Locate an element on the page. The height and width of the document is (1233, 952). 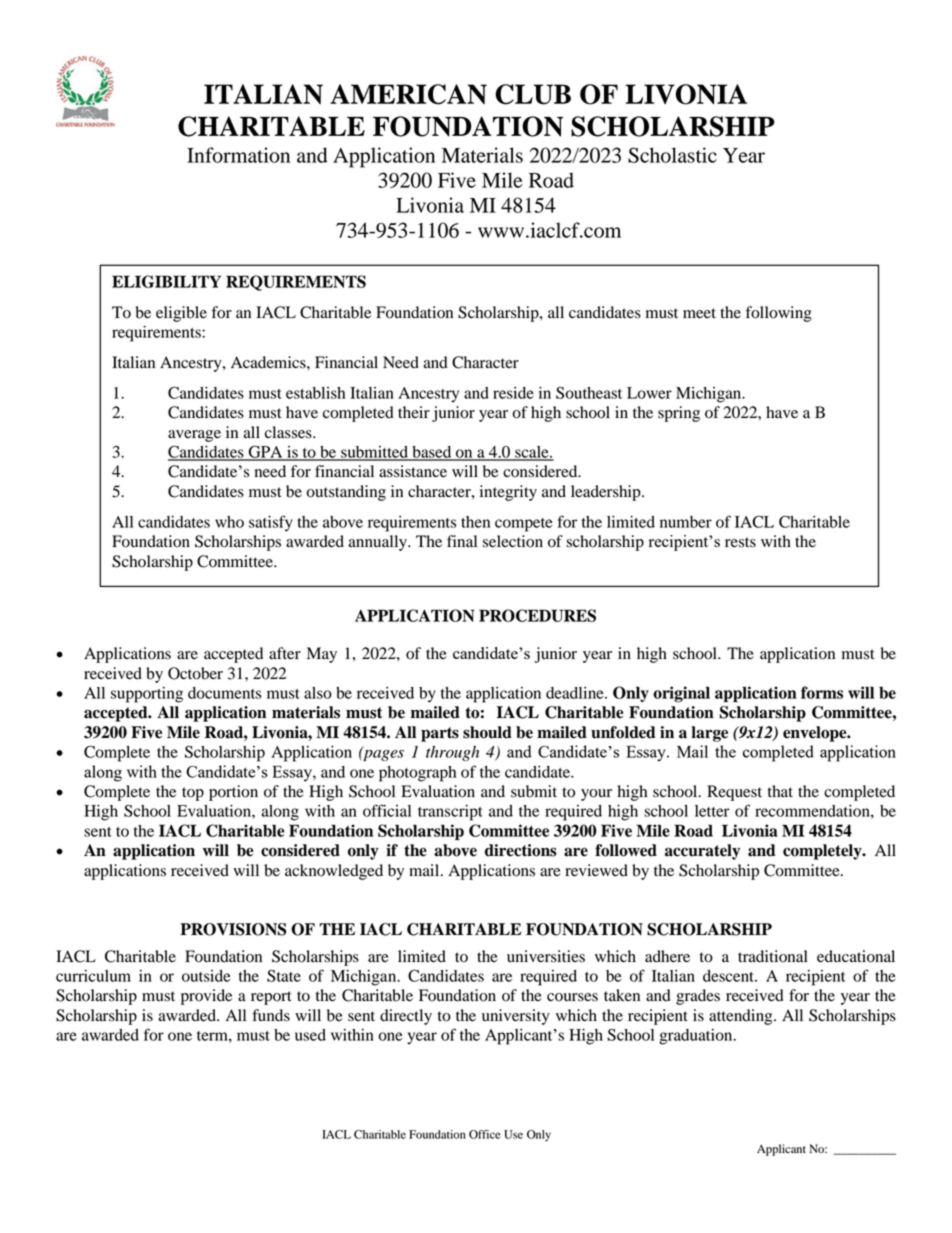
graduation is located at coordinates (697, 1037).
